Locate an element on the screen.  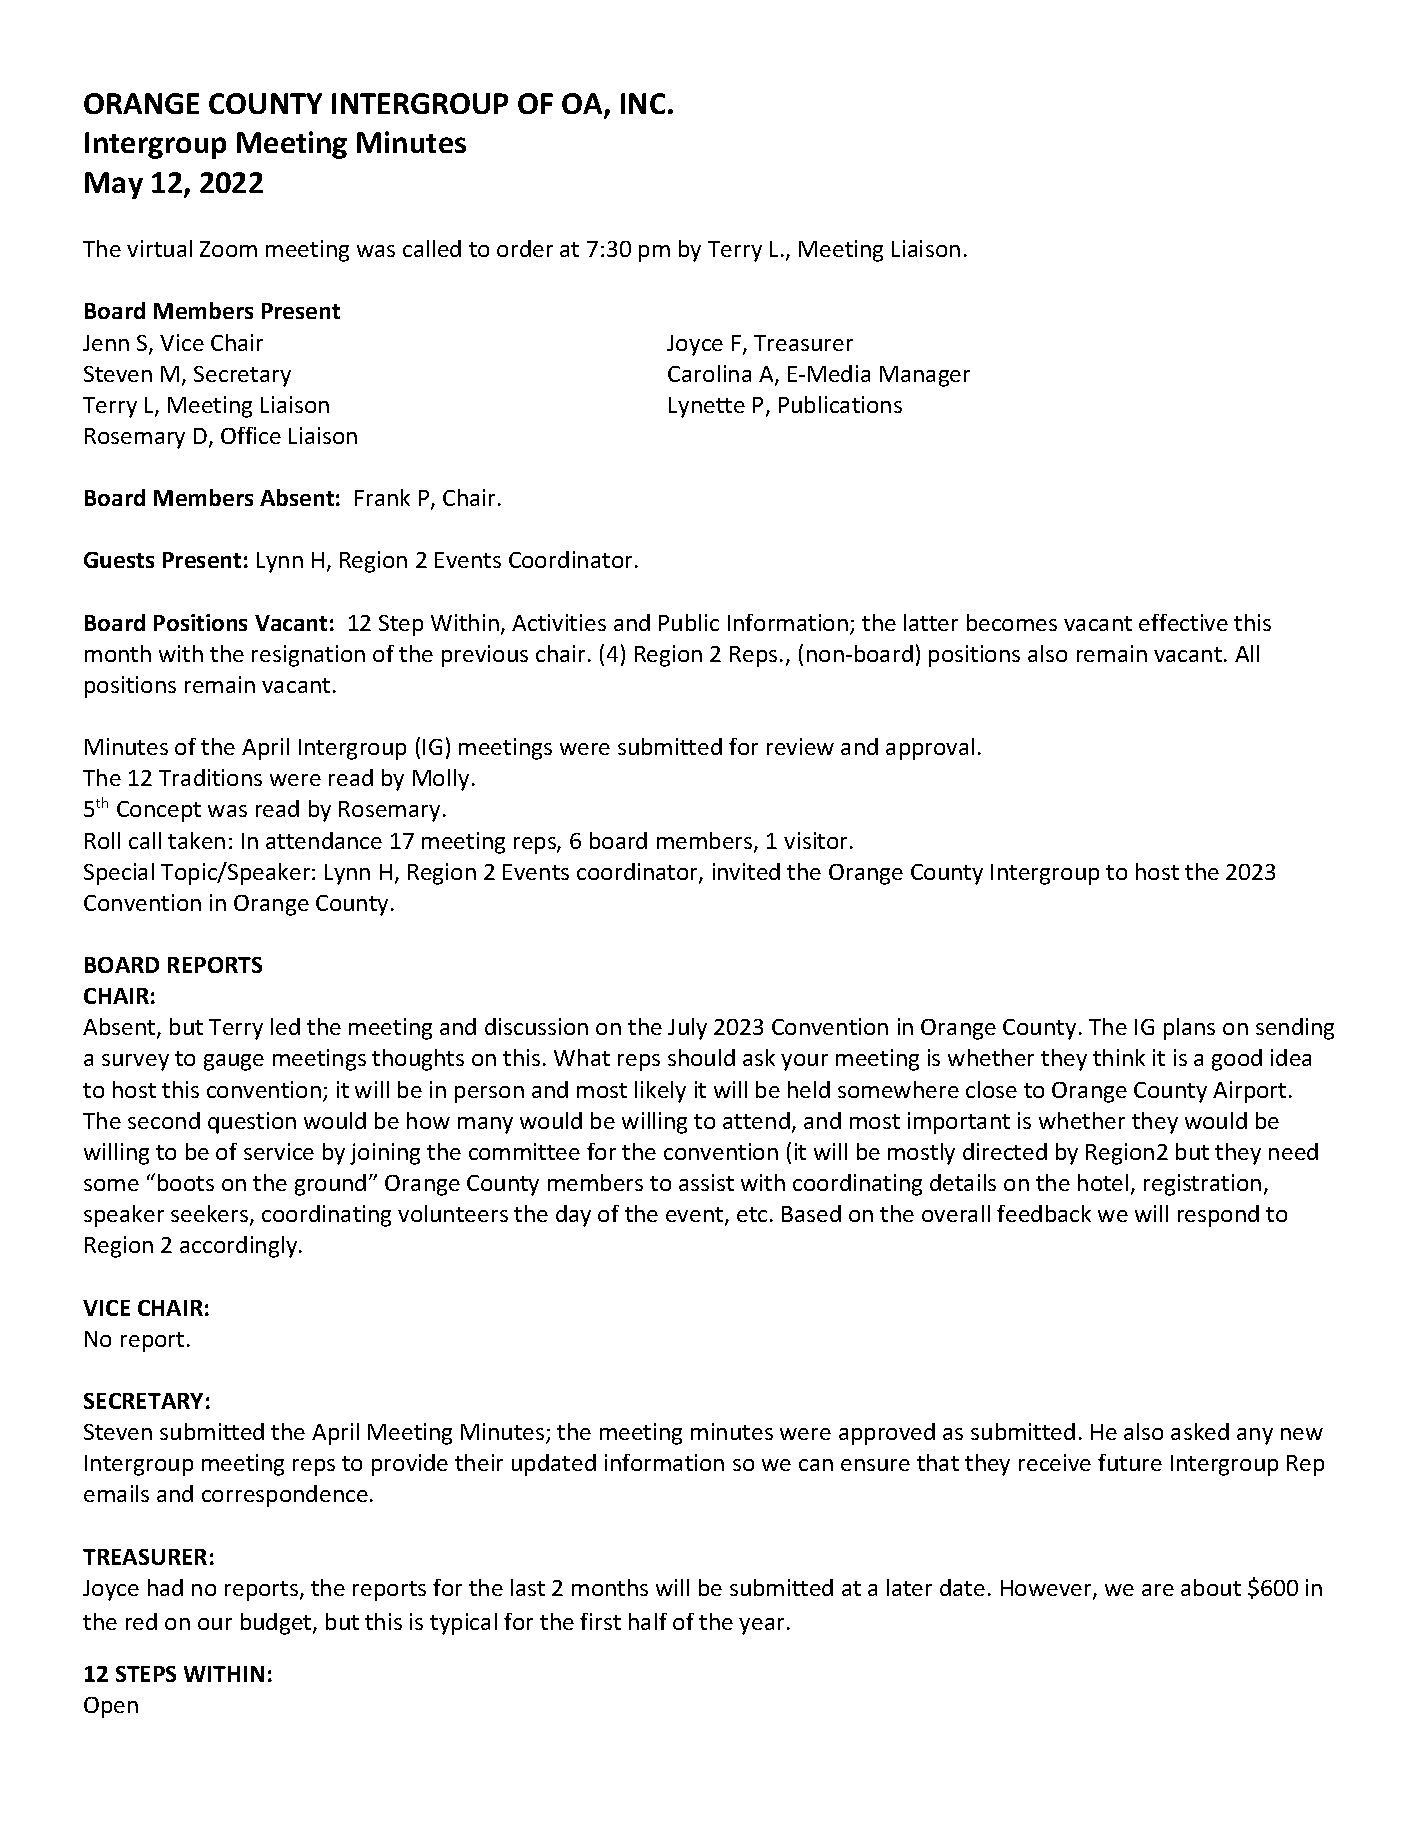
budget is located at coordinates (277, 1624).
